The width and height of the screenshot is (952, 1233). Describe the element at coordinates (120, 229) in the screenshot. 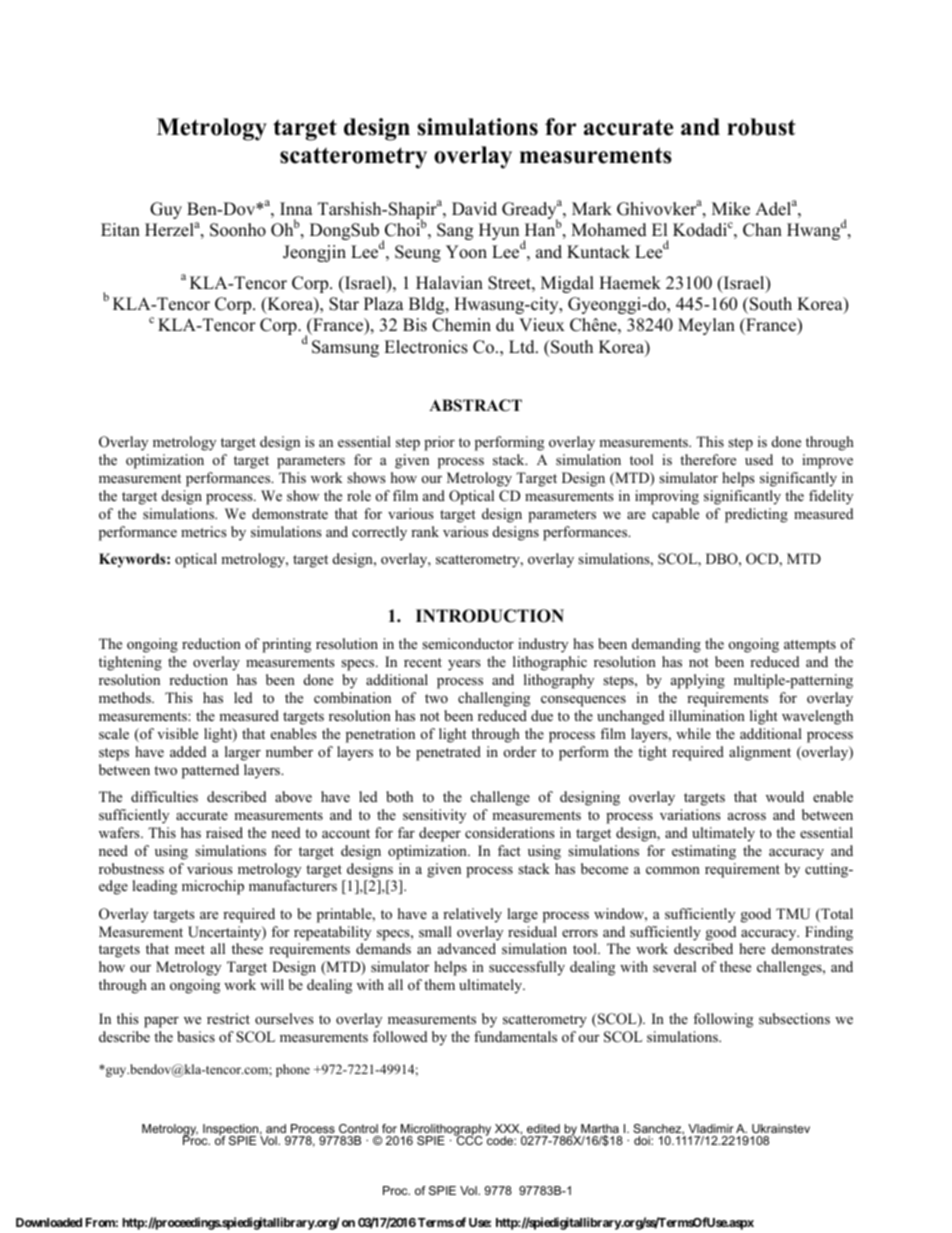

I see `Eitan` at that location.
